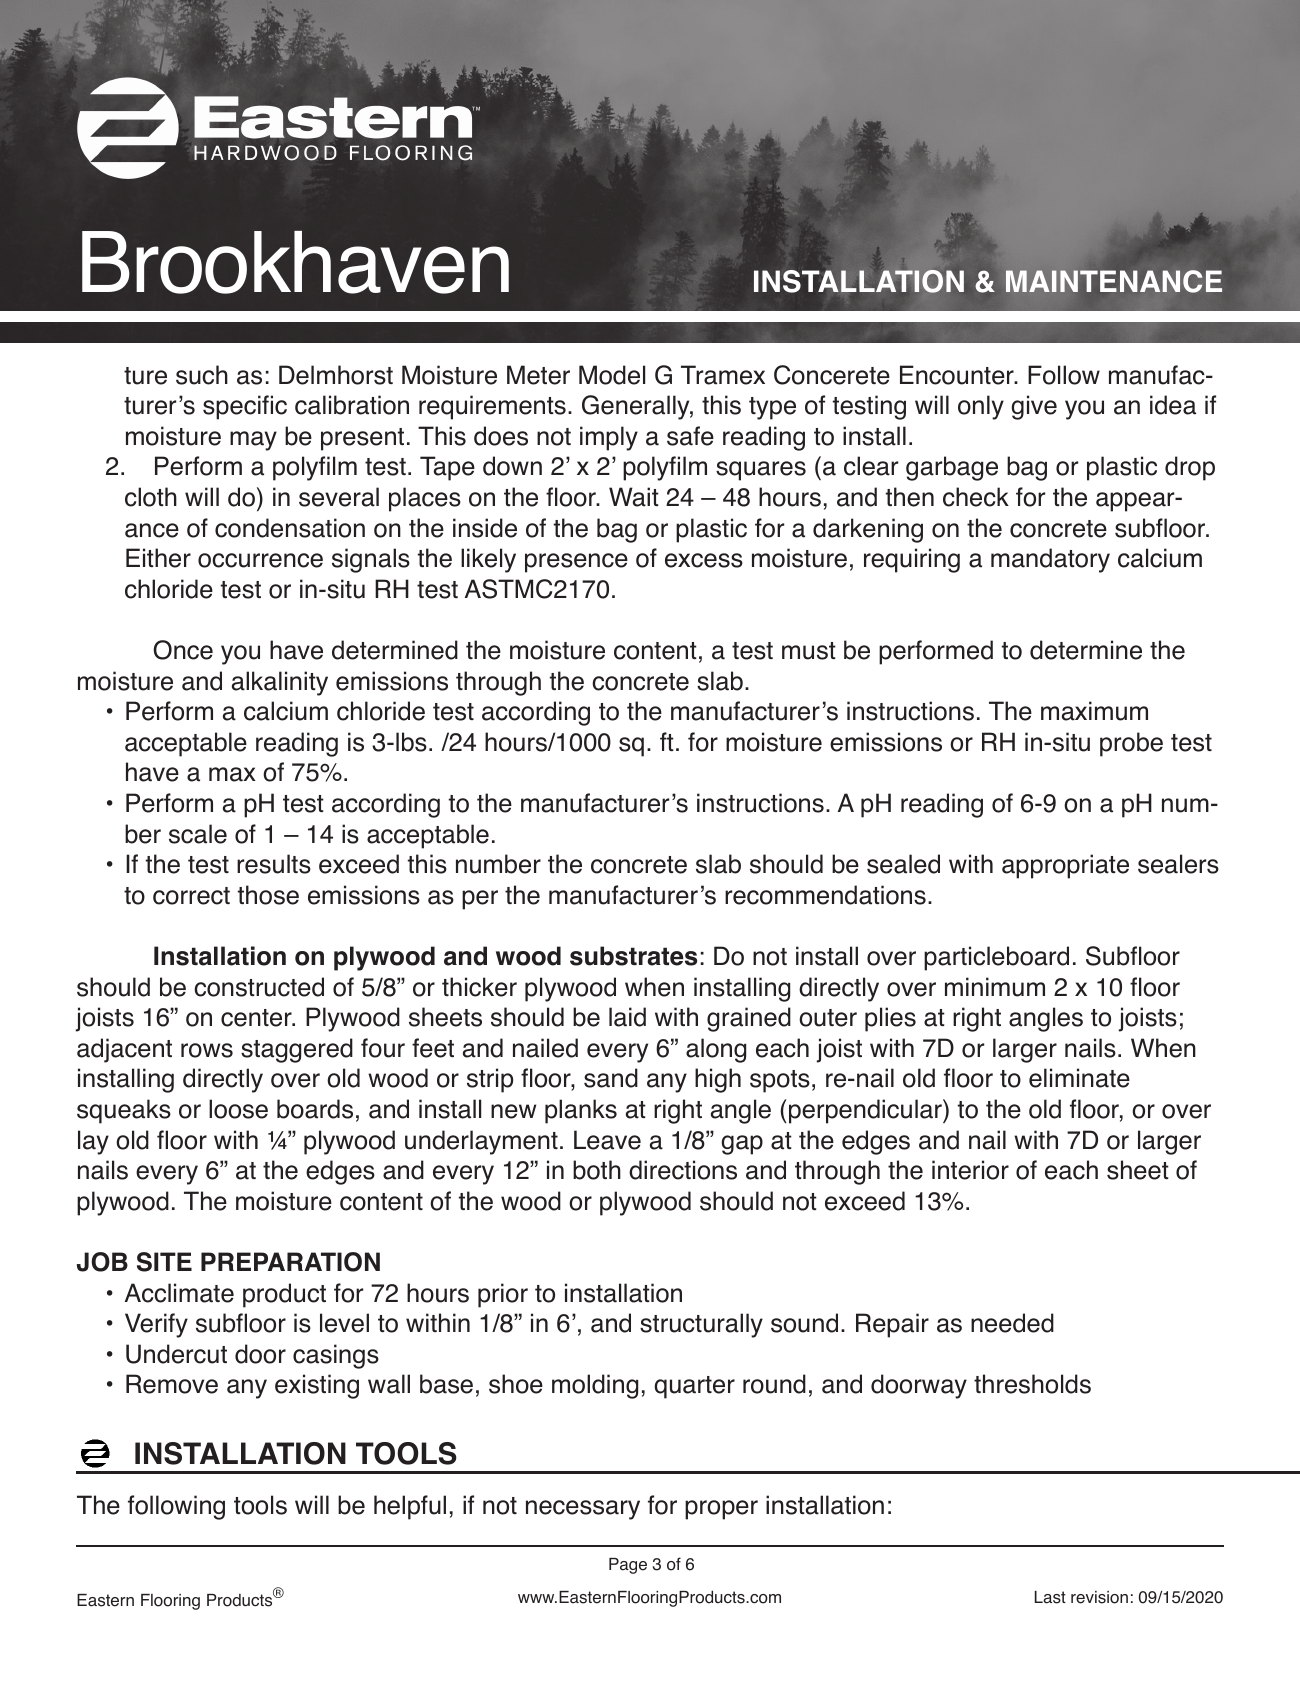 This document has width=1300, height=1683. I want to click on maximum, so click(1094, 711).
